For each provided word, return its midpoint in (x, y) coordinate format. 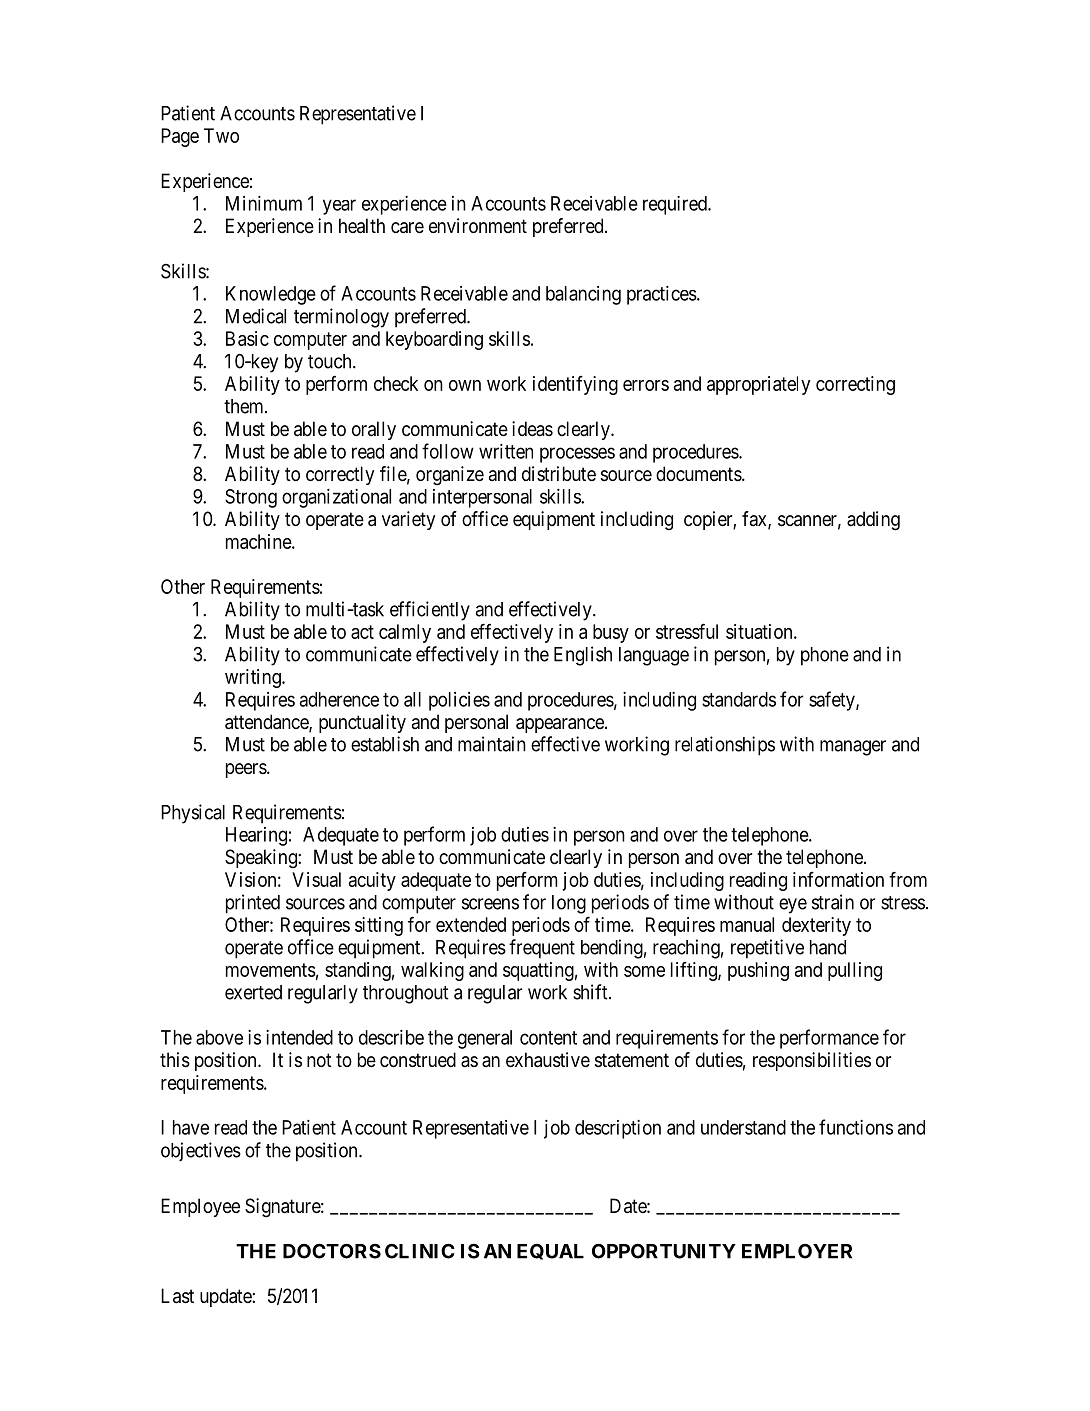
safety (833, 701)
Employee (200, 1207)
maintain (492, 744)
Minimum (264, 203)
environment (478, 226)
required (676, 205)
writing (254, 678)
